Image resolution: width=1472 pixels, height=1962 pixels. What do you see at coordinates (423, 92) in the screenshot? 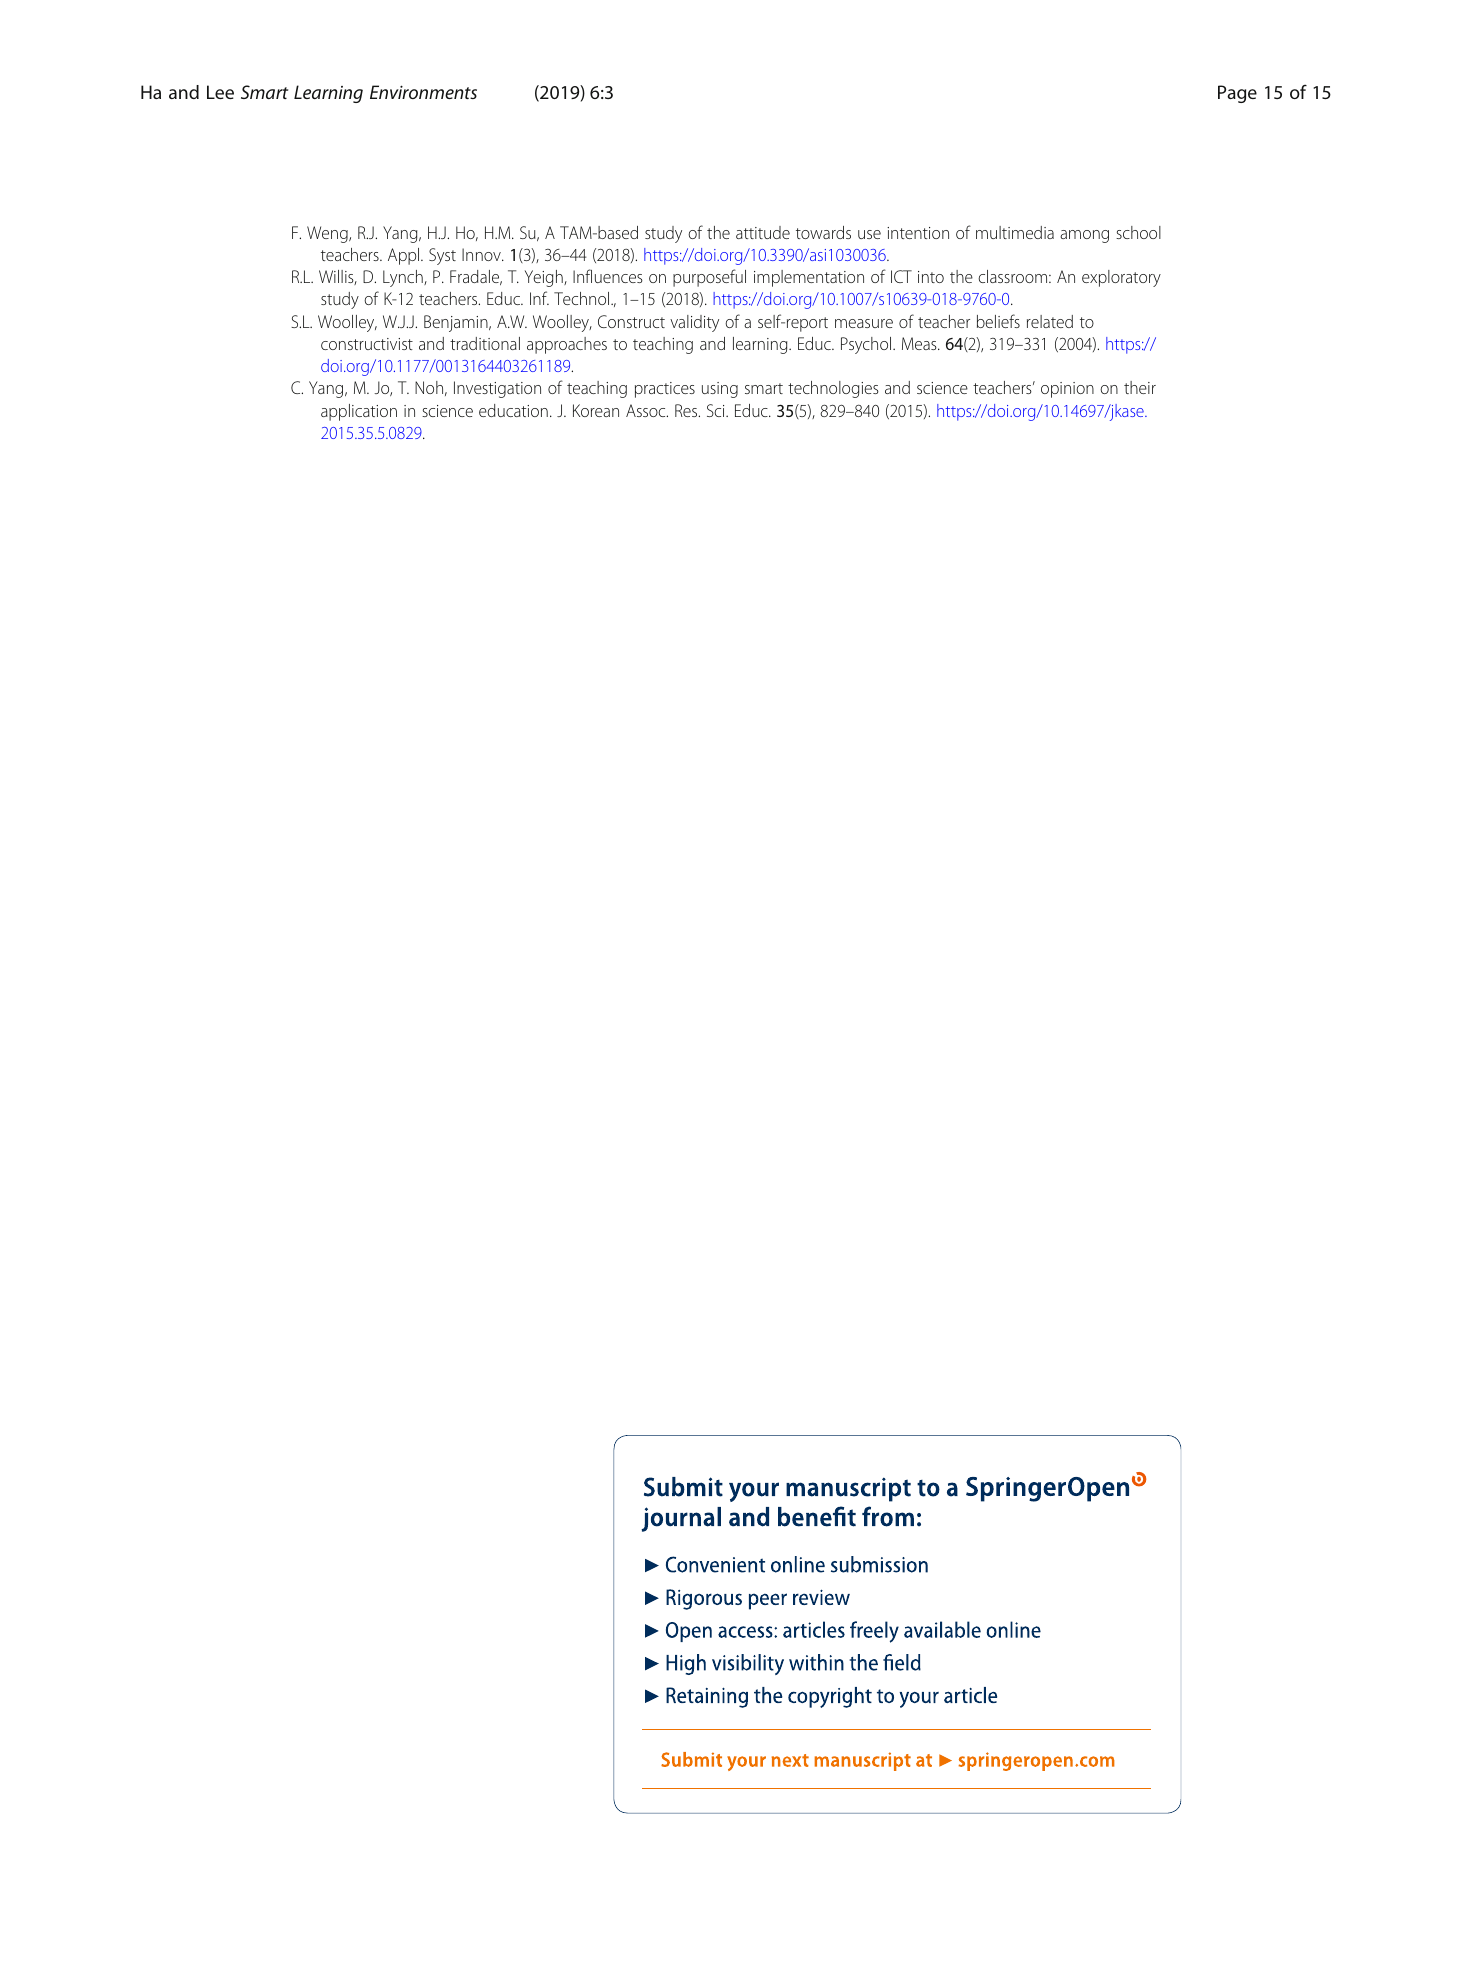
I see `Environments` at bounding box center [423, 92].
